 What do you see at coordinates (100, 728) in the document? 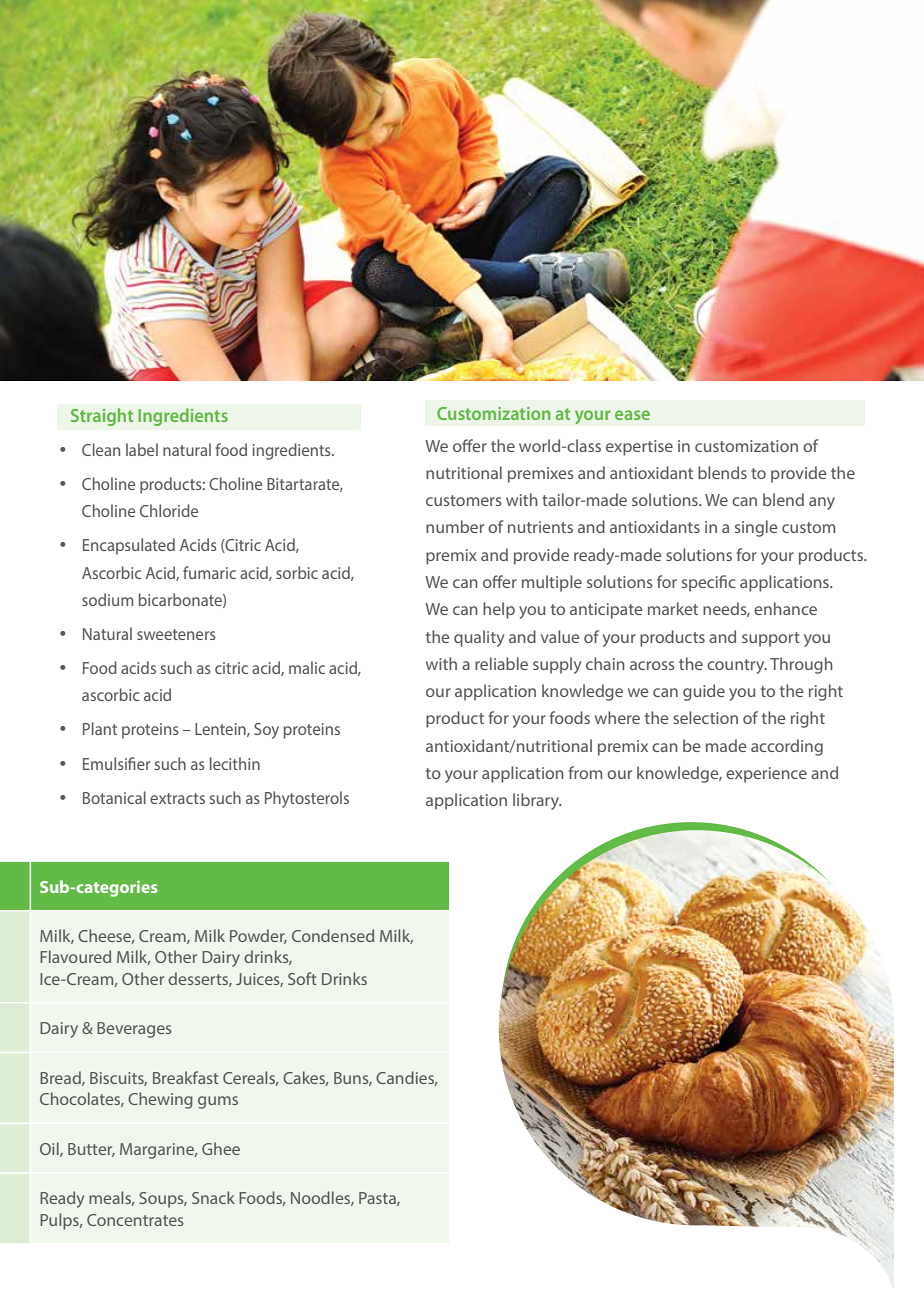
I see `Plant` at bounding box center [100, 728].
